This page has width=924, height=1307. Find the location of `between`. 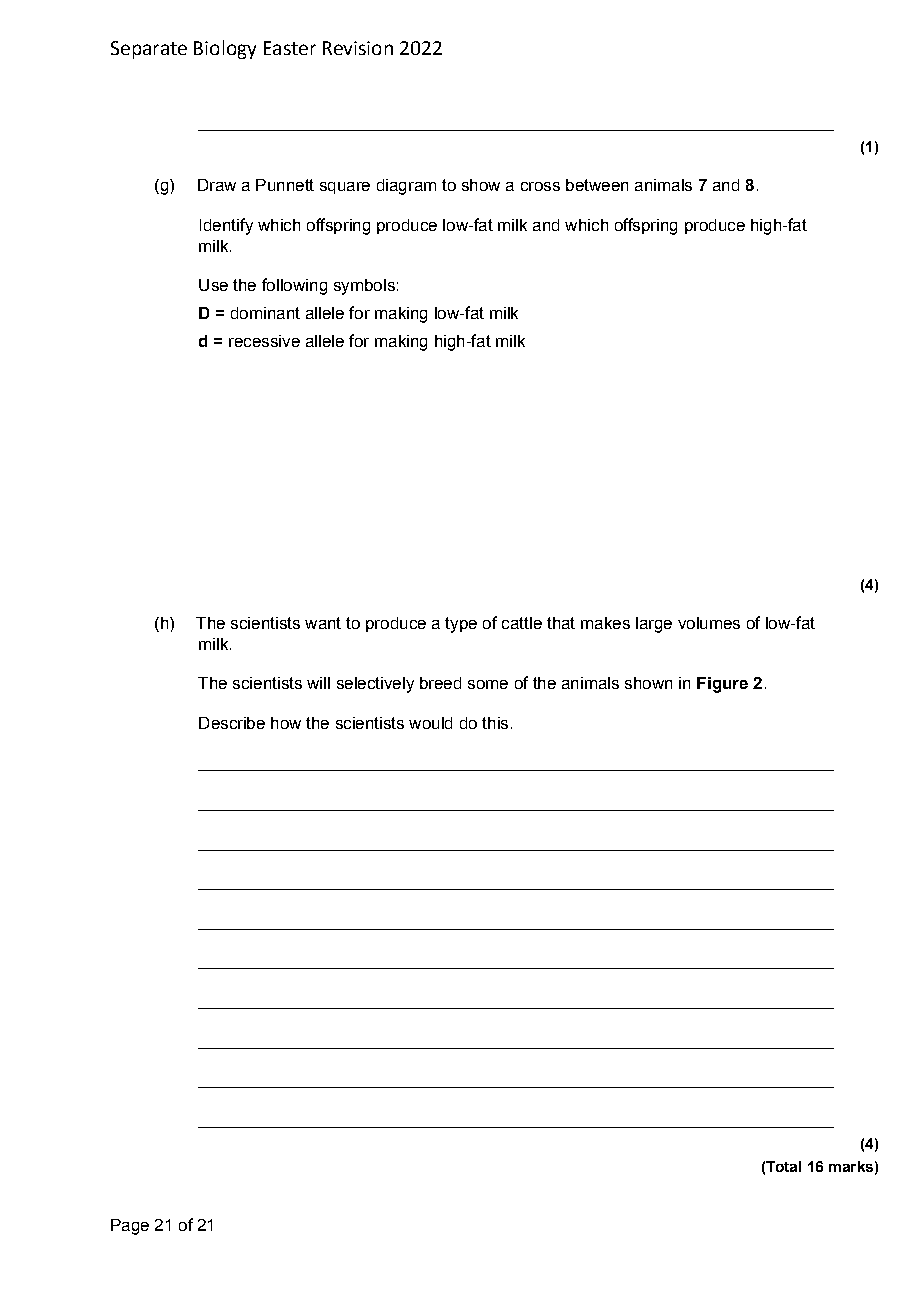

between is located at coordinates (597, 185).
